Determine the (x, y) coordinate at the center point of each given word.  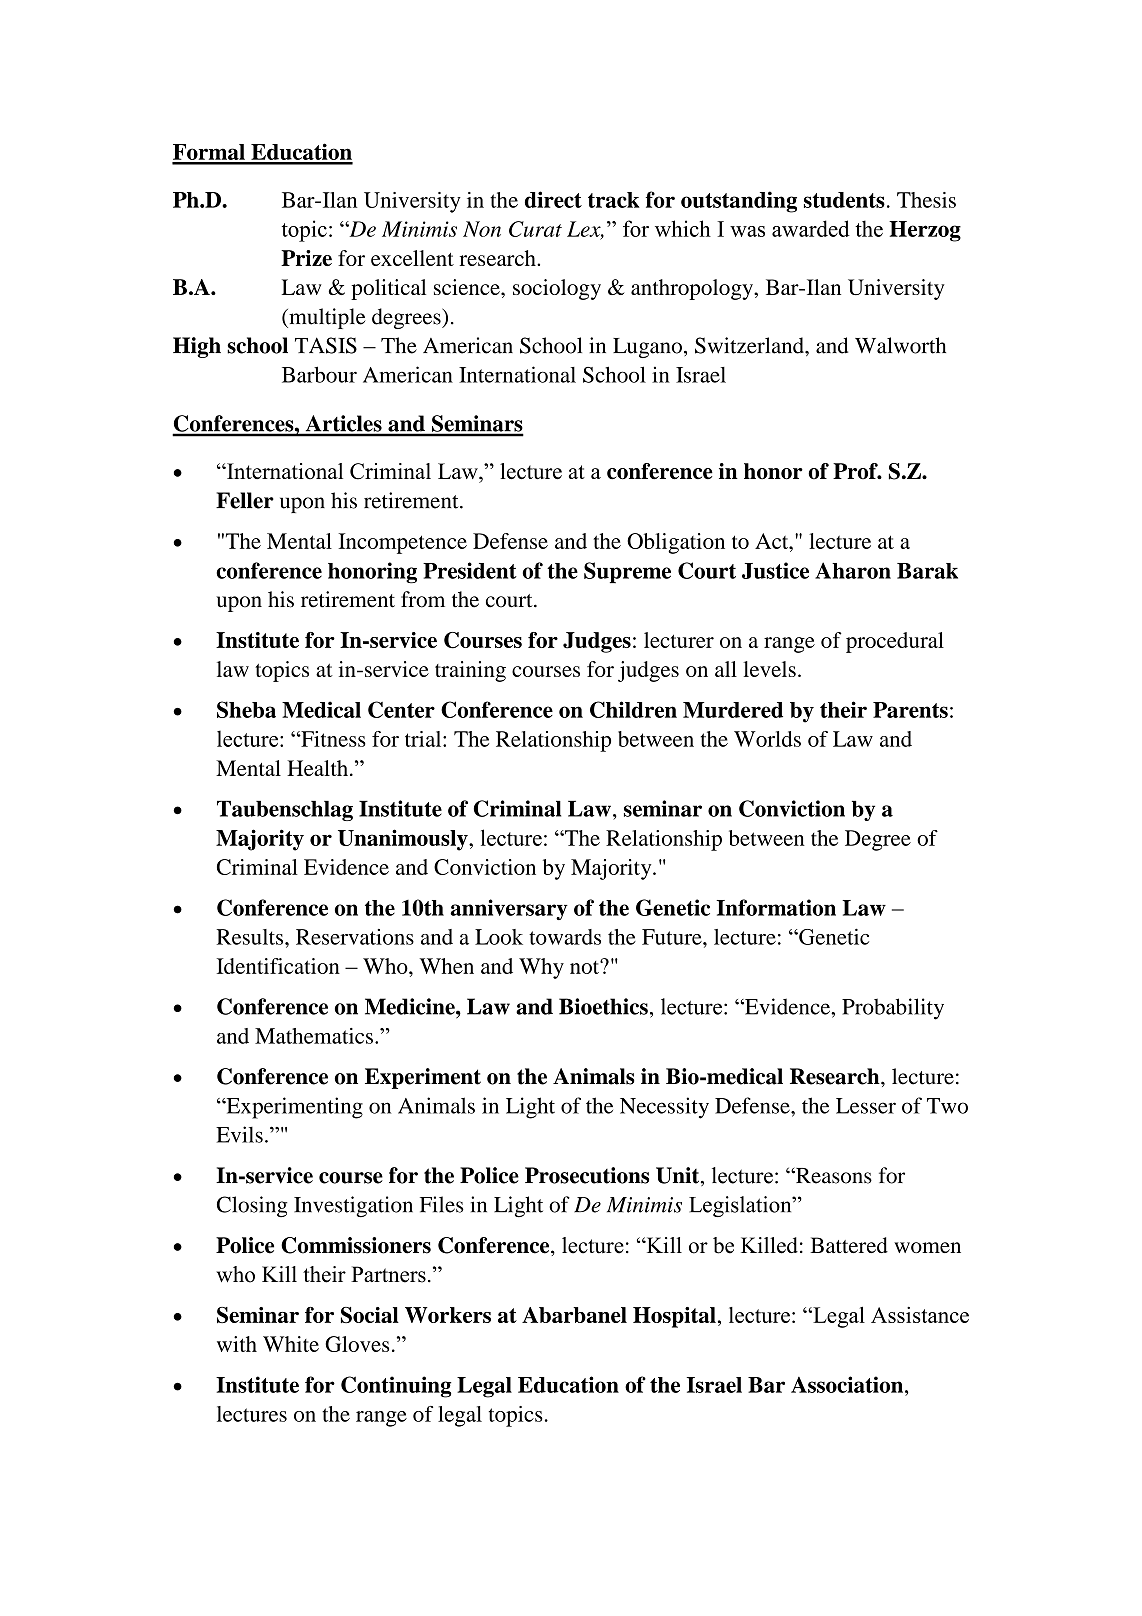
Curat (535, 229)
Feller (245, 500)
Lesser (866, 1106)
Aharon (853, 570)
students (844, 200)
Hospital (674, 1317)
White (291, 1344)
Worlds (767, 739)
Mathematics (314, 1036)
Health (317, 768)
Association (848, 1384)
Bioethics (603, 1006)
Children (633, 709)
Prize (306, 258)
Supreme (627, 572)
